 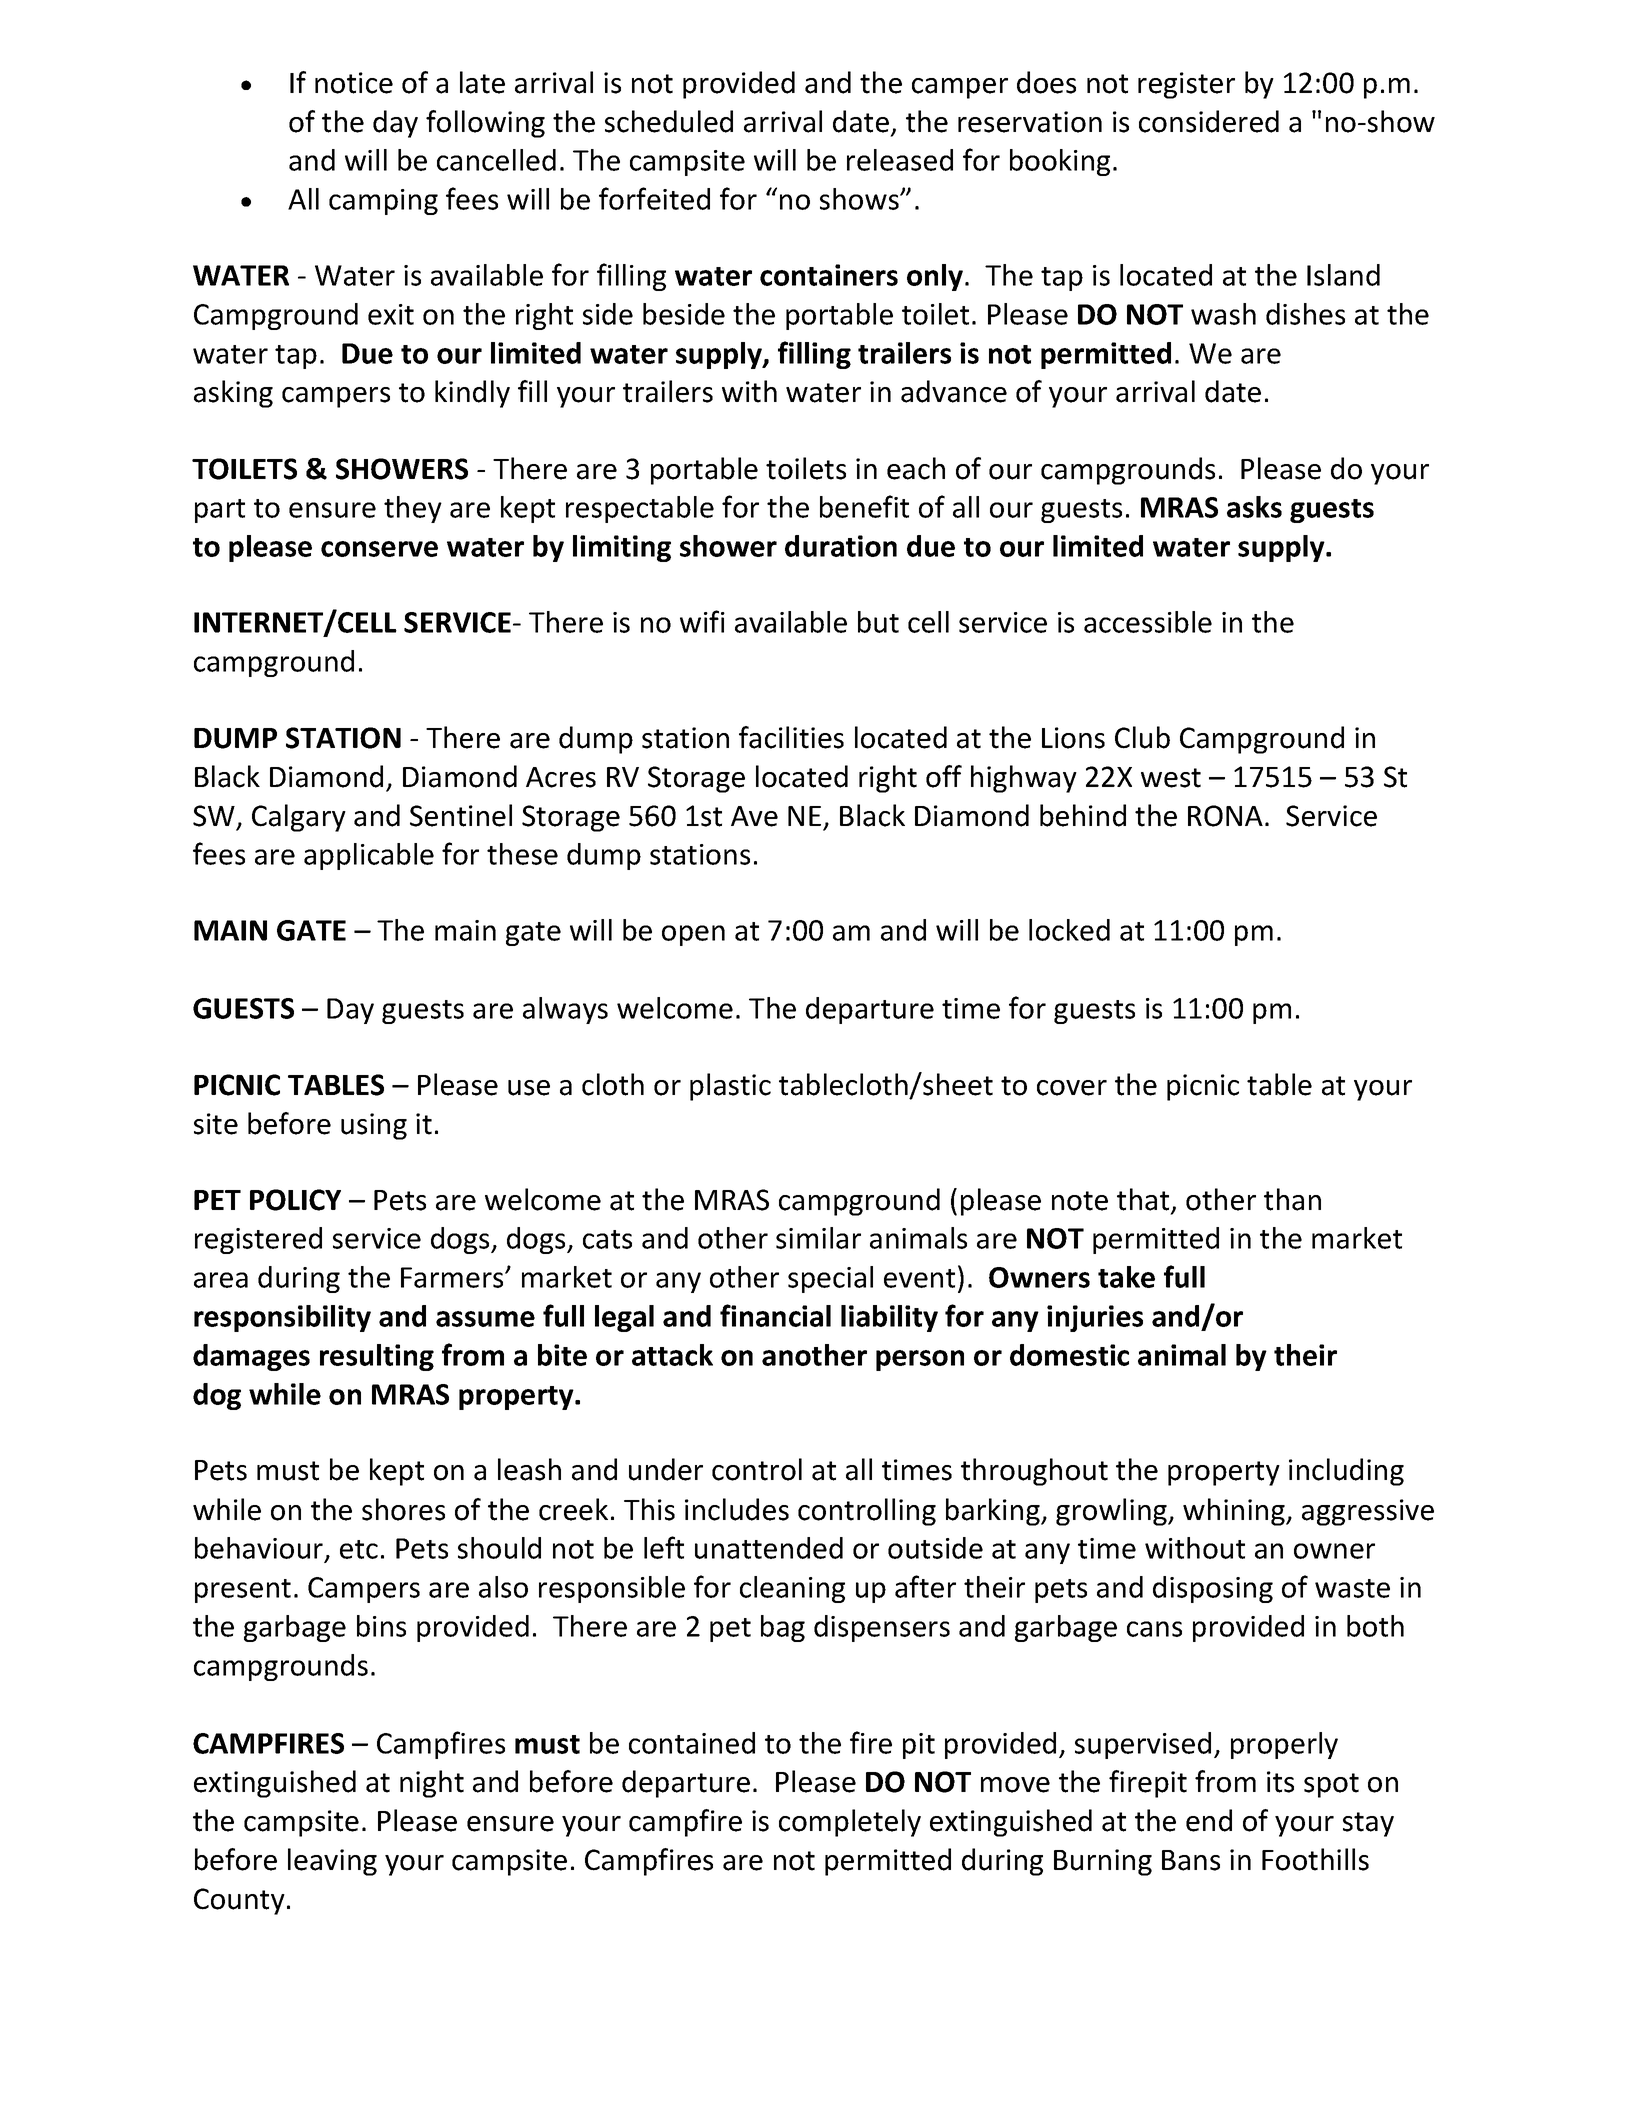 I want to click on special, so click(x=830, y=1279).
